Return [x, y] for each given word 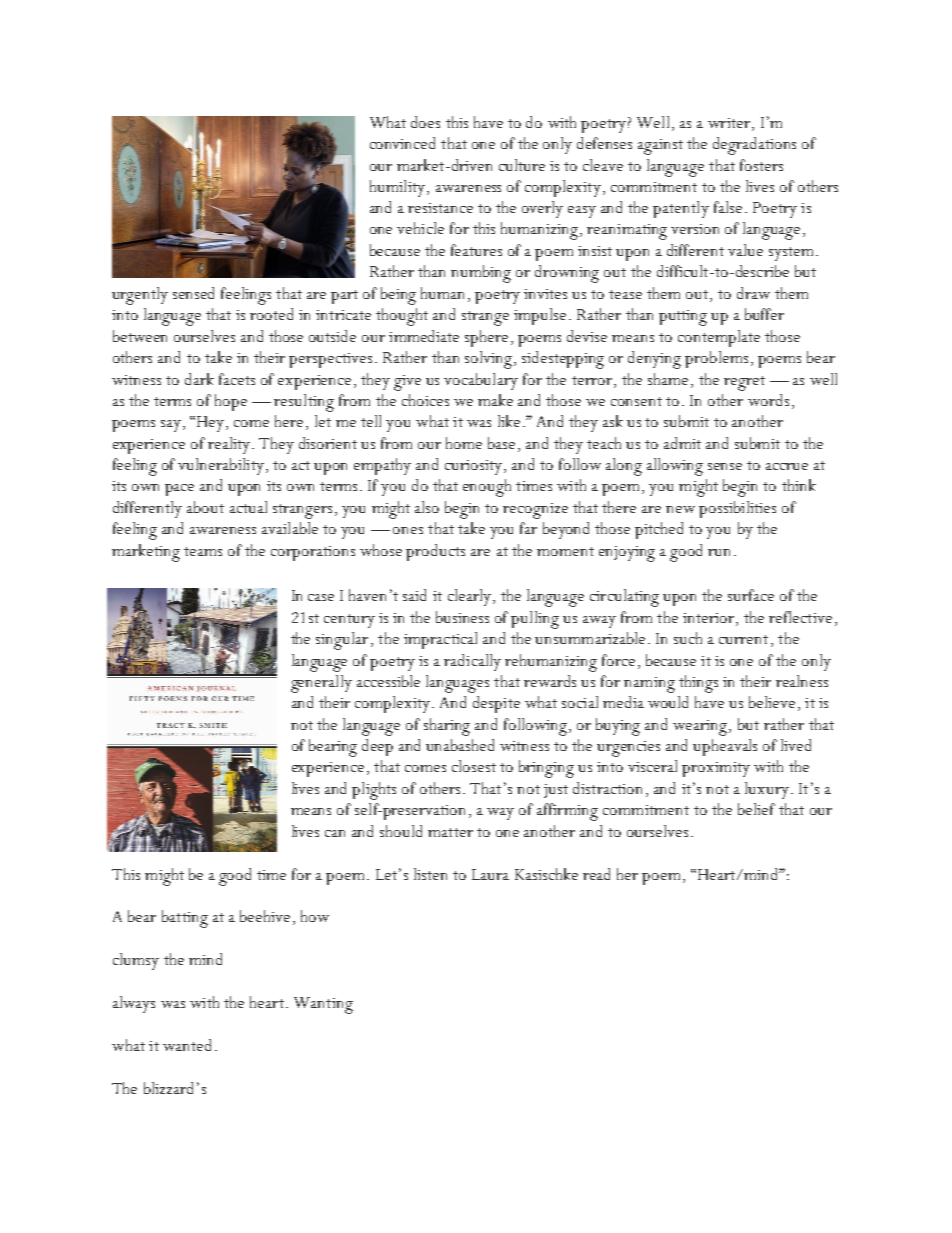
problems [716, 359]
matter [450, 832]
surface [751, 595]
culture [522, 165]
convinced [402, 143]
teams [203, 551]
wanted [187, 1045]
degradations [754, 146]
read [596, 874]
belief [756, 809]
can [335, 833]
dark [199, 379]
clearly [471, 597]
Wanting [323, 1005]
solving [490, 360]
